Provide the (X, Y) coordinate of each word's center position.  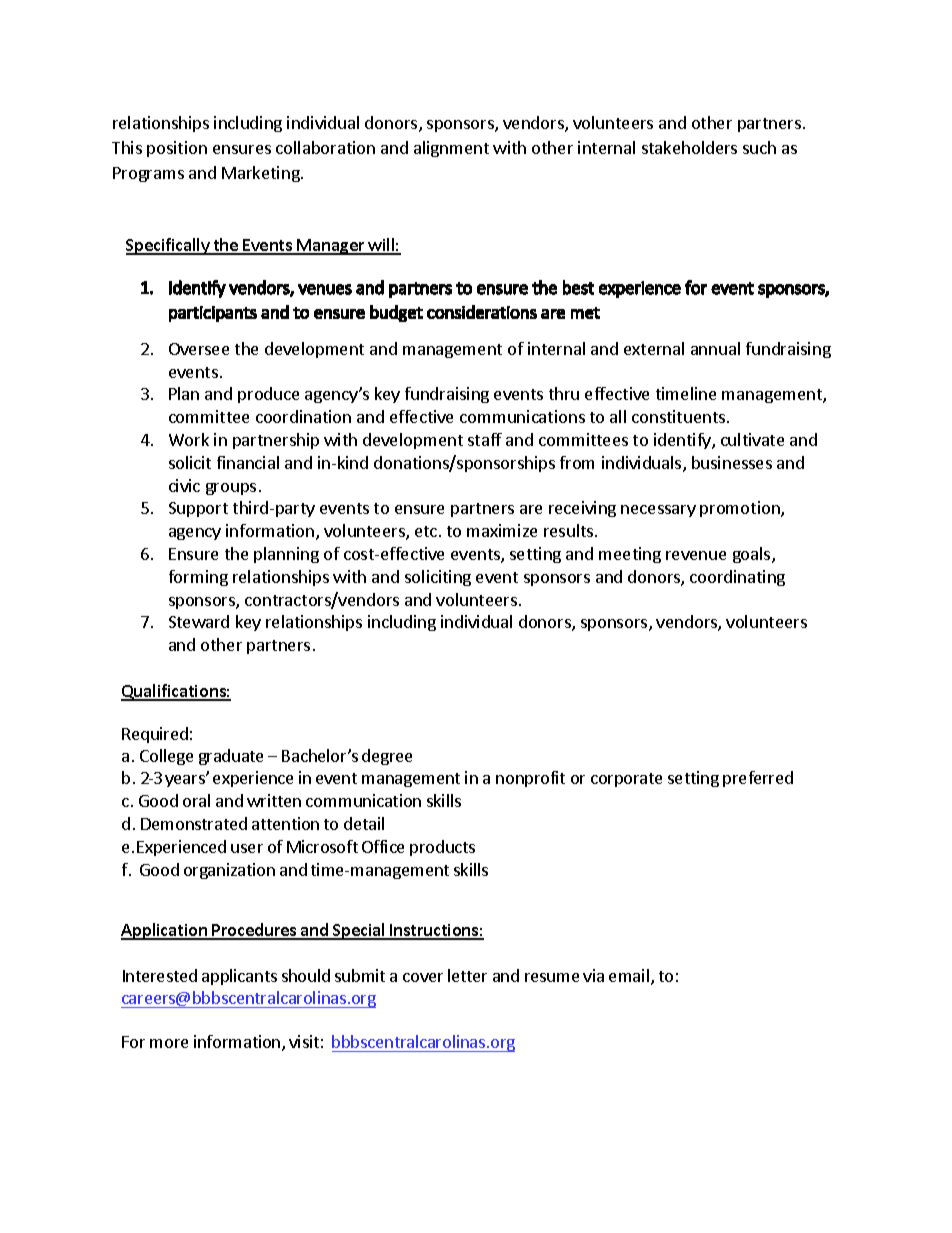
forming (198, 578)
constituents (678, 416)
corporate (626, 780)
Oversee (199, 349)
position (177, 149)
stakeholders (689, 147)
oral (196, 800)
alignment (451, 149)
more (169, 1043)
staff (485, 439)
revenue (696, 555)
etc (426, 531)
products (442, 848)
